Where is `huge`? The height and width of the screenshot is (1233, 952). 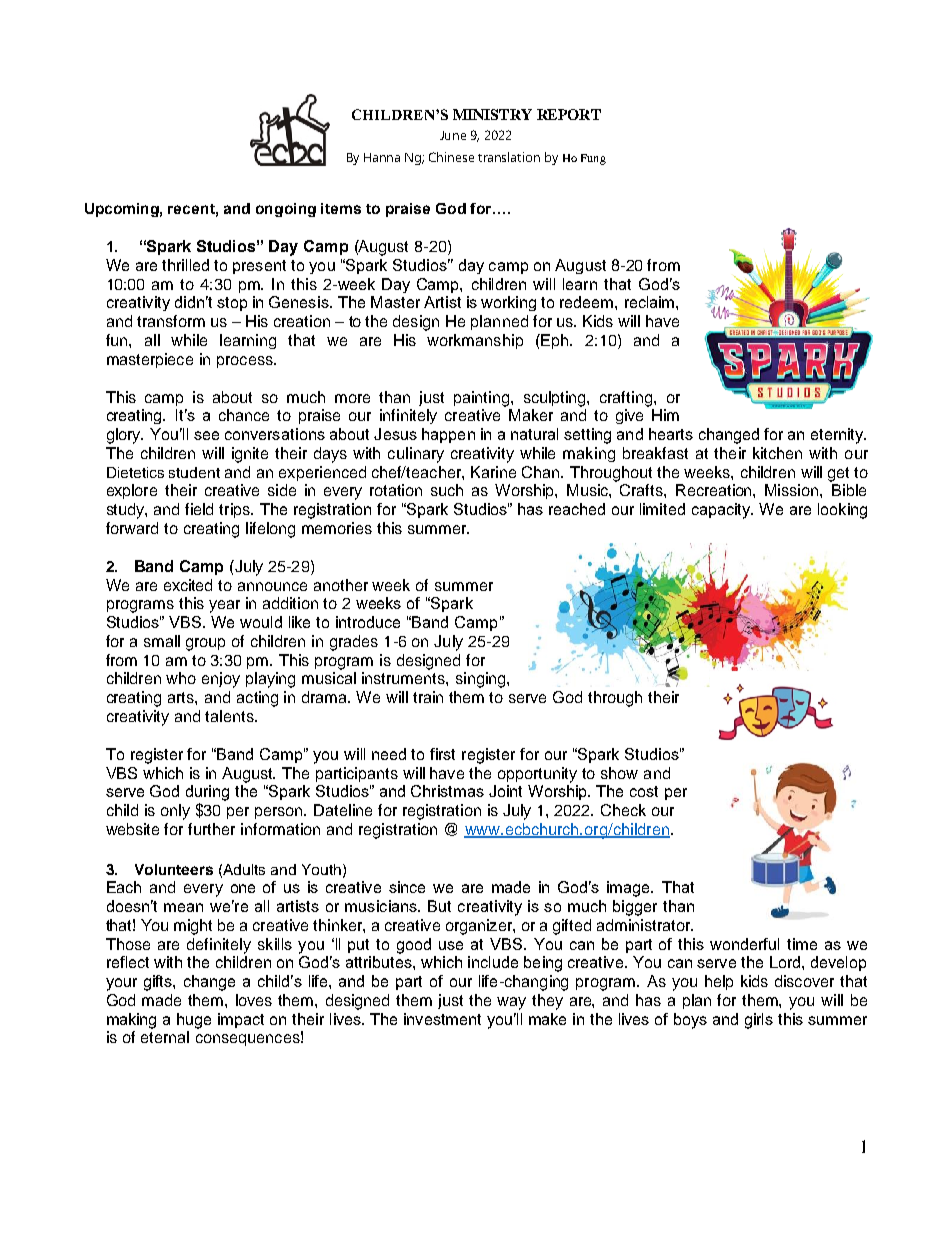
huge is located at coordinates (194, 1021).
